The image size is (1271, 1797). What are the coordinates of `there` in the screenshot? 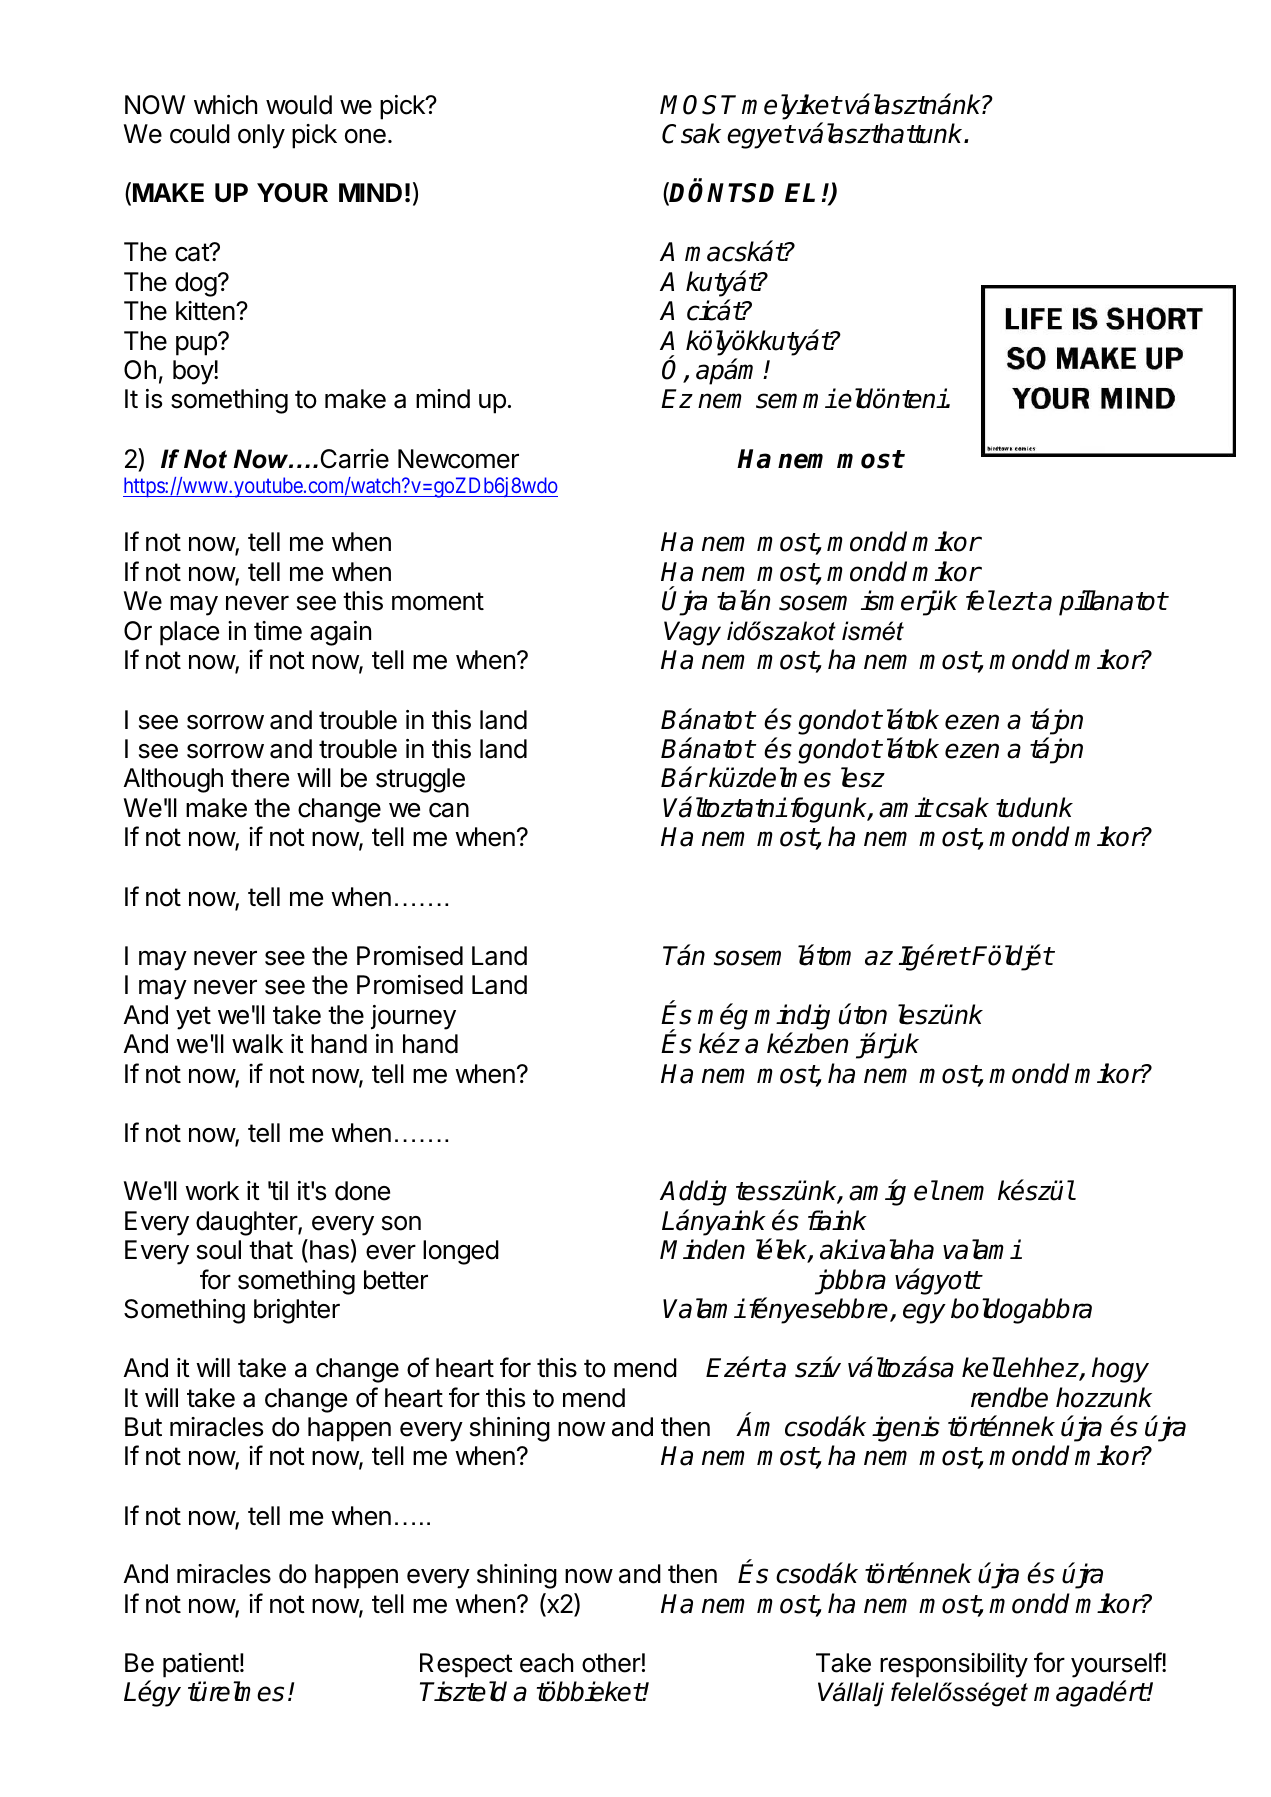 It's located at (260, 778).
